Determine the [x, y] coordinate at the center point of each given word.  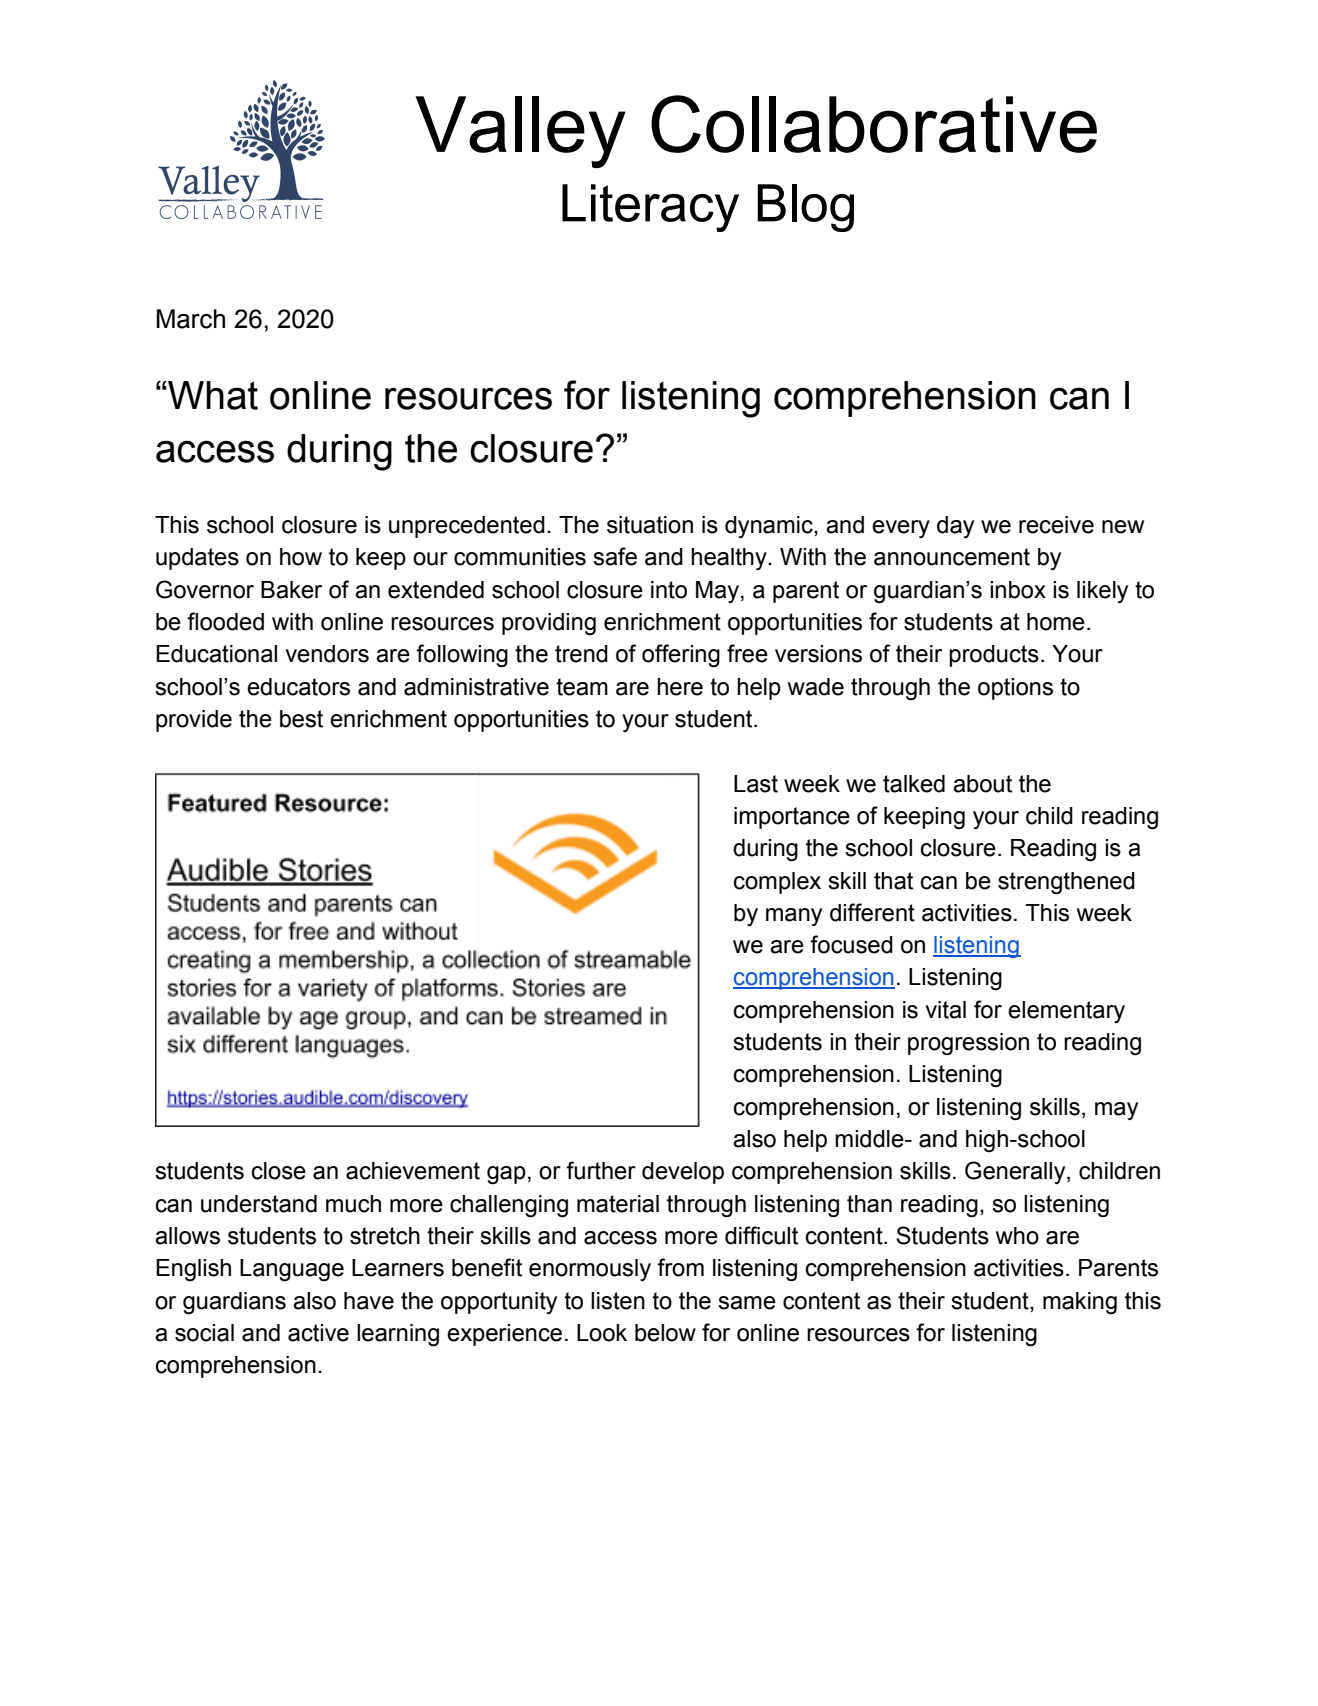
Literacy [650, 208]
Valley [520, 132]
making [1080, 1303]
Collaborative [874, 124]
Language [292, 1270]
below [665, 1333]
